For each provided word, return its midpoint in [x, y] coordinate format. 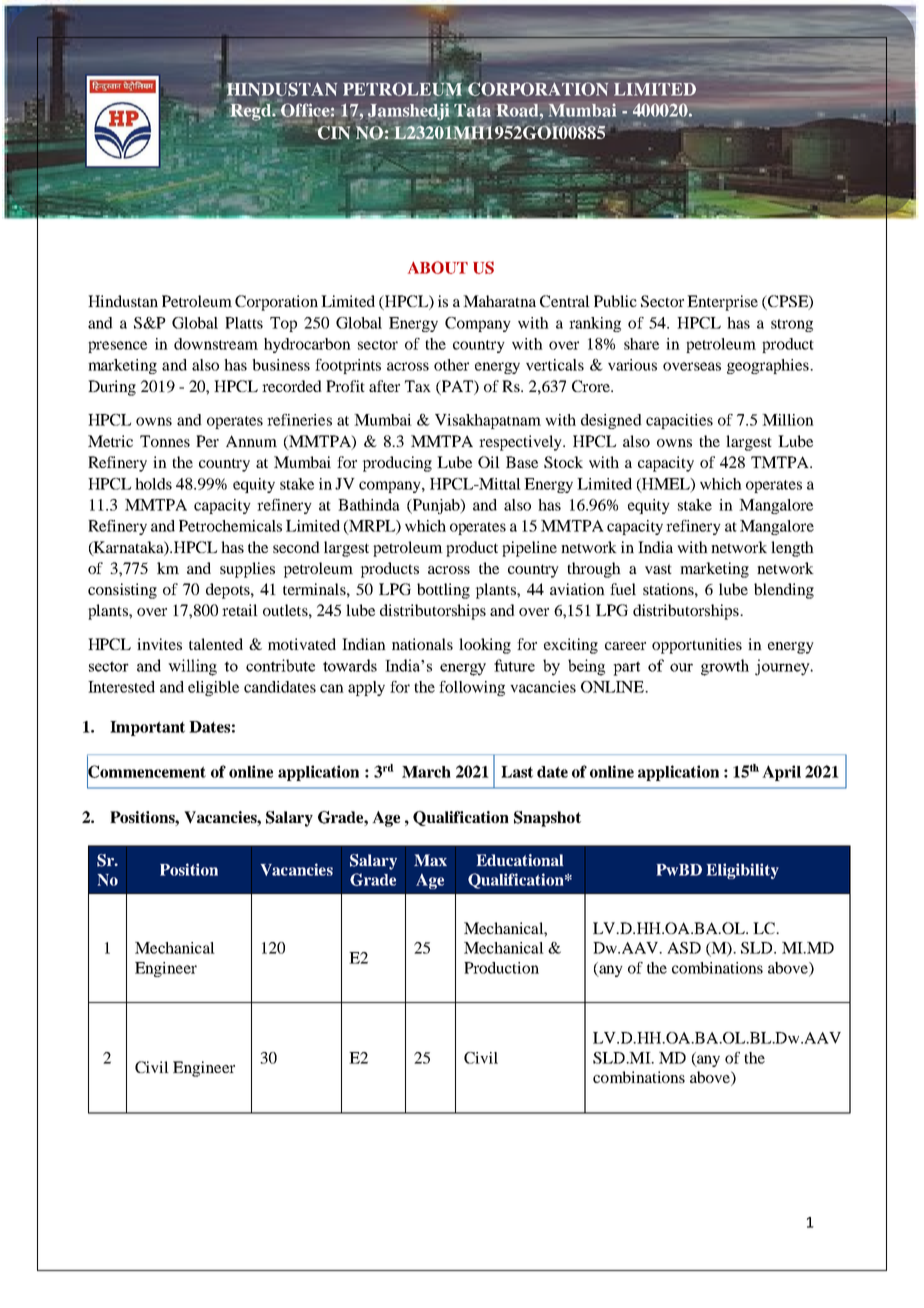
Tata [472, 110]
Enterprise [722, 303]
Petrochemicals [230, 526]
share [641, 344]
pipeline [529, 549]
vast [658, 569]
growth [725, 667]
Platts [244, 323]
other [451, 365]
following [472, 688]
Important [147, 728]
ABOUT [438, 267]
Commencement [146, 771]
